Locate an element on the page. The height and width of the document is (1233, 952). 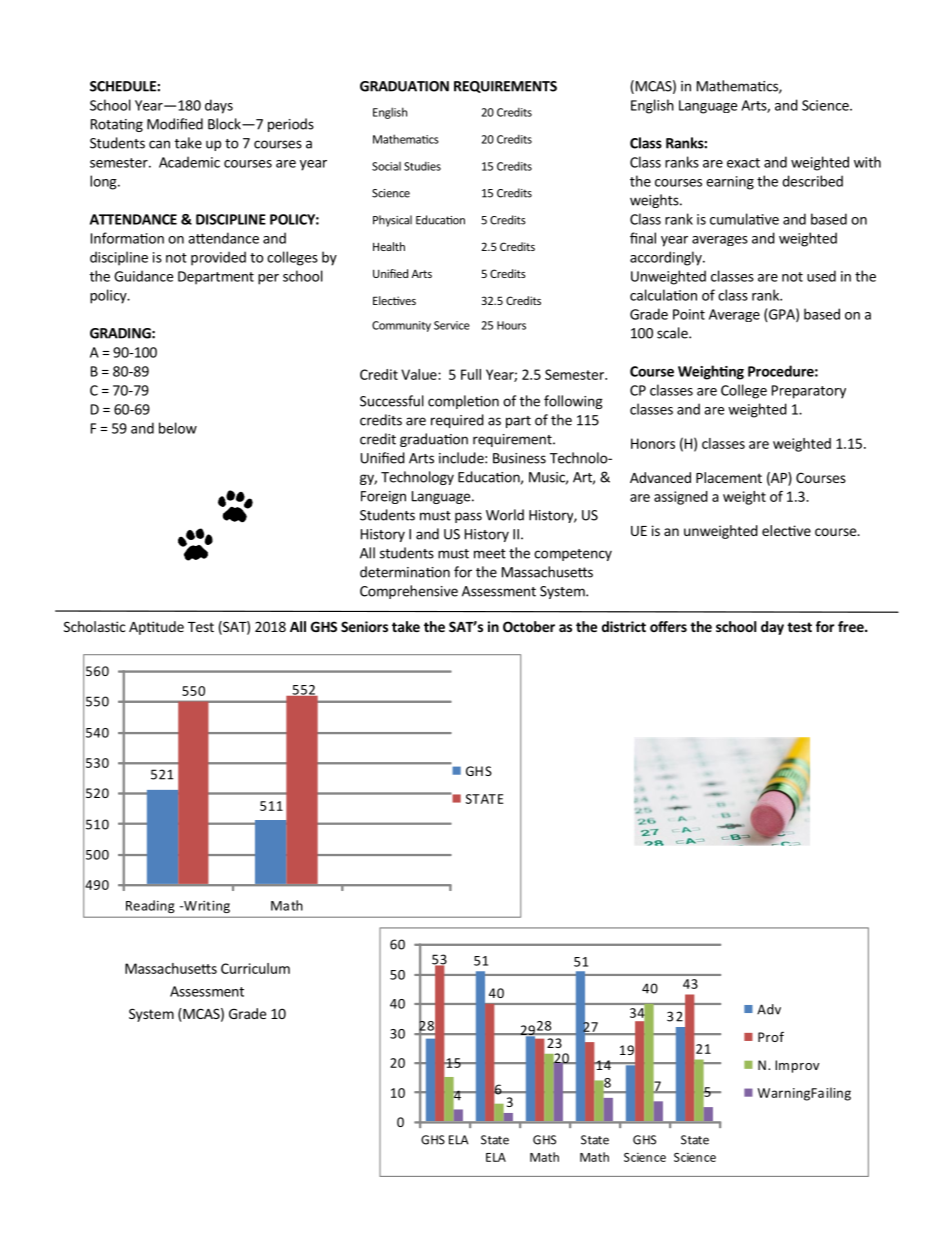
Studies is located at coordinates (422, 166).
